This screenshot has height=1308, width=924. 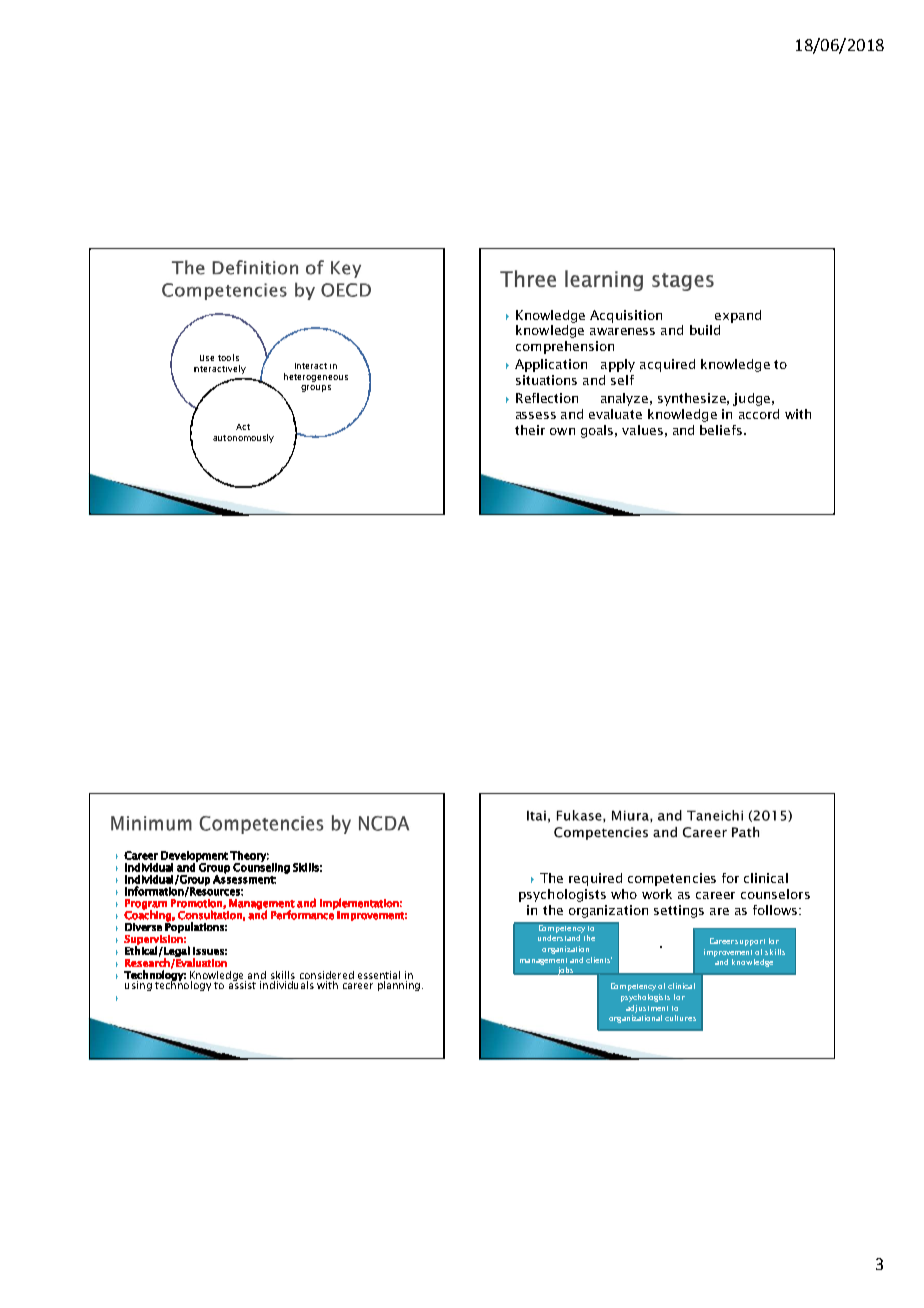 What do you see at coordinates (705, 330) in the screenshot?
I see `build` at bounding box center [705, 330].
